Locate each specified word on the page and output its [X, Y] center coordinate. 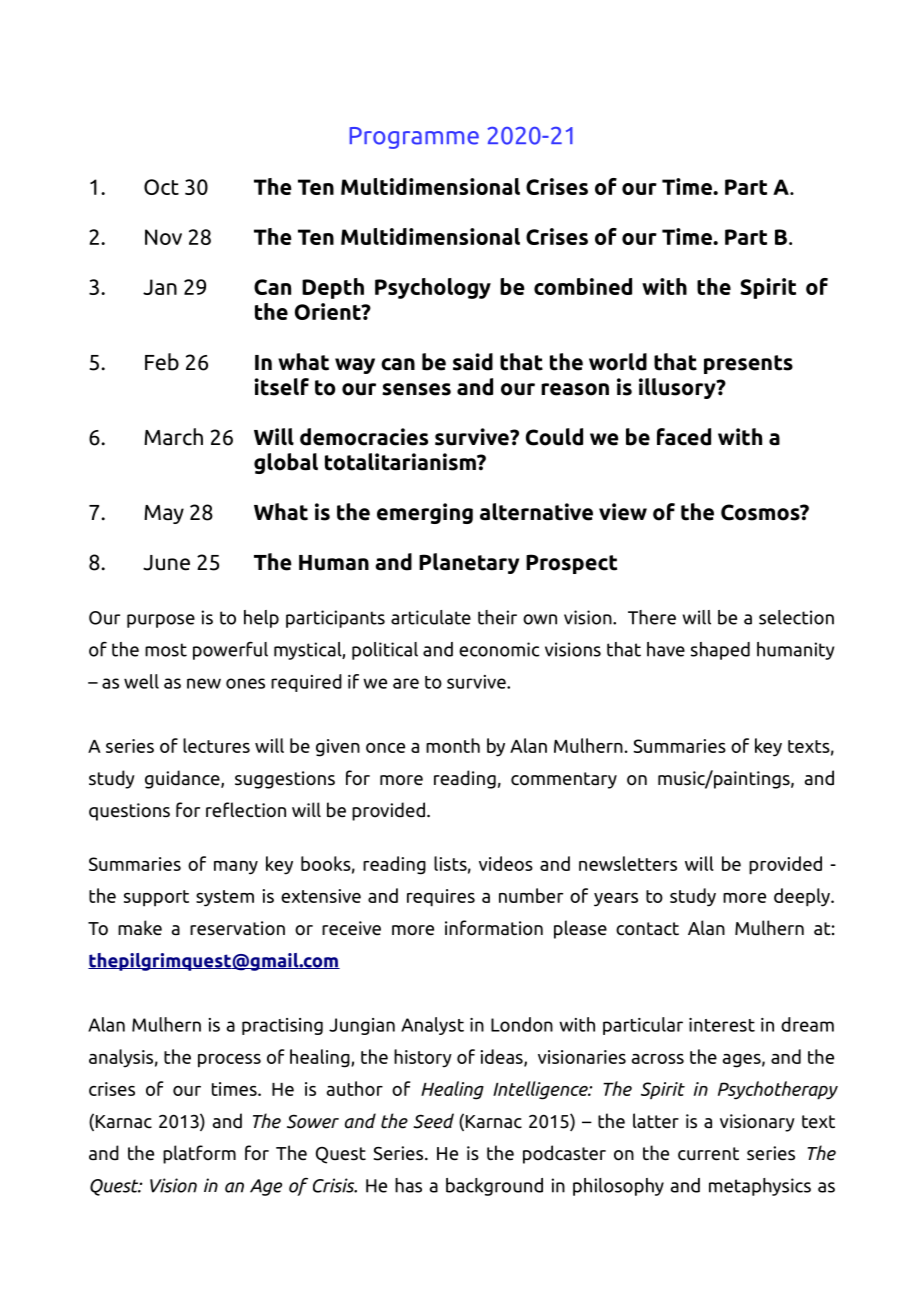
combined [583, 286]
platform [199, 1154]
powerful [230, 650]
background [494, 1187]
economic [499, 649]
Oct [161, 187]
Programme [414, 138]
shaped [720, 651]
